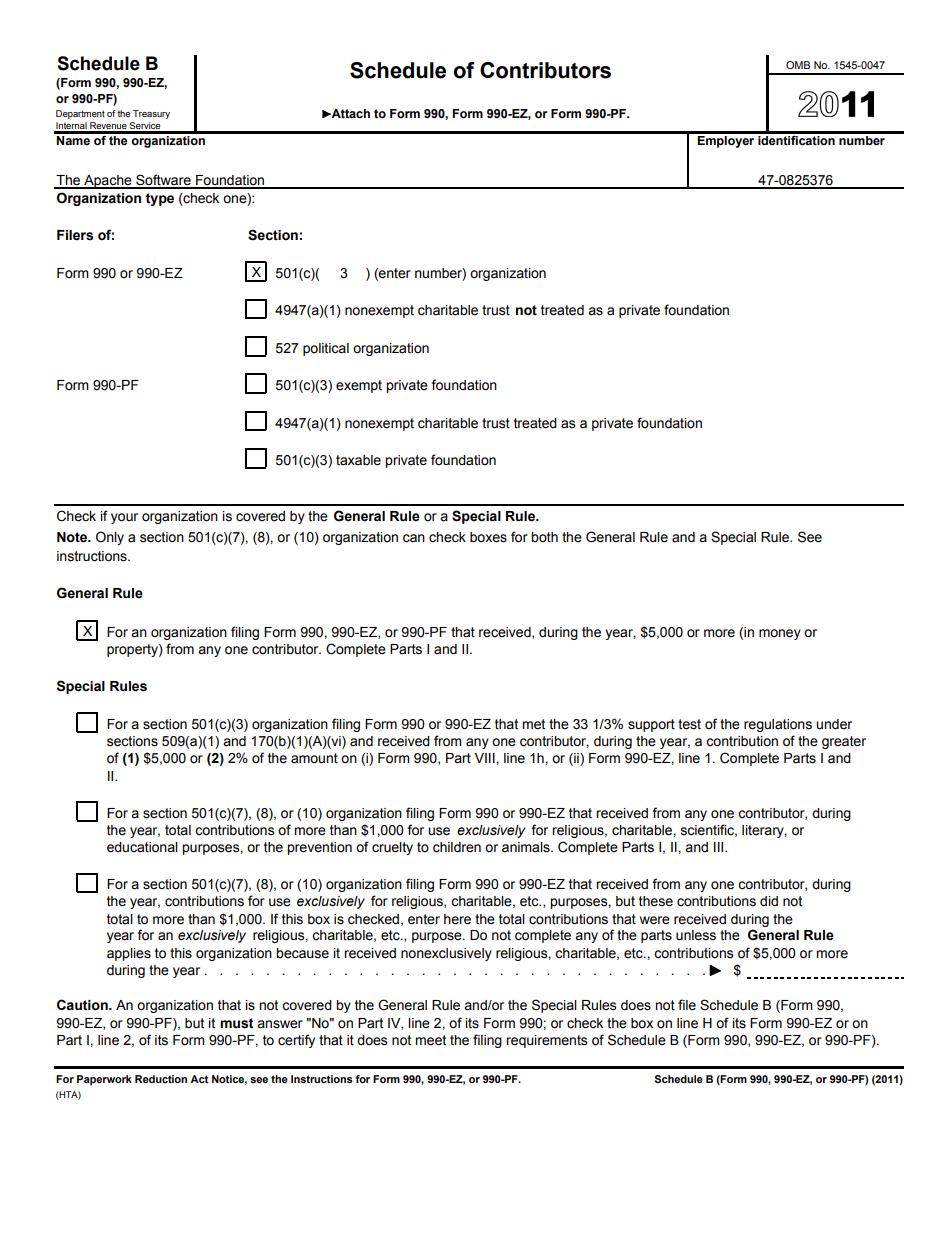  What do you see at coordinates (430, 1040) in the document?
I see `meet` at bounding box center [430, 1040].
